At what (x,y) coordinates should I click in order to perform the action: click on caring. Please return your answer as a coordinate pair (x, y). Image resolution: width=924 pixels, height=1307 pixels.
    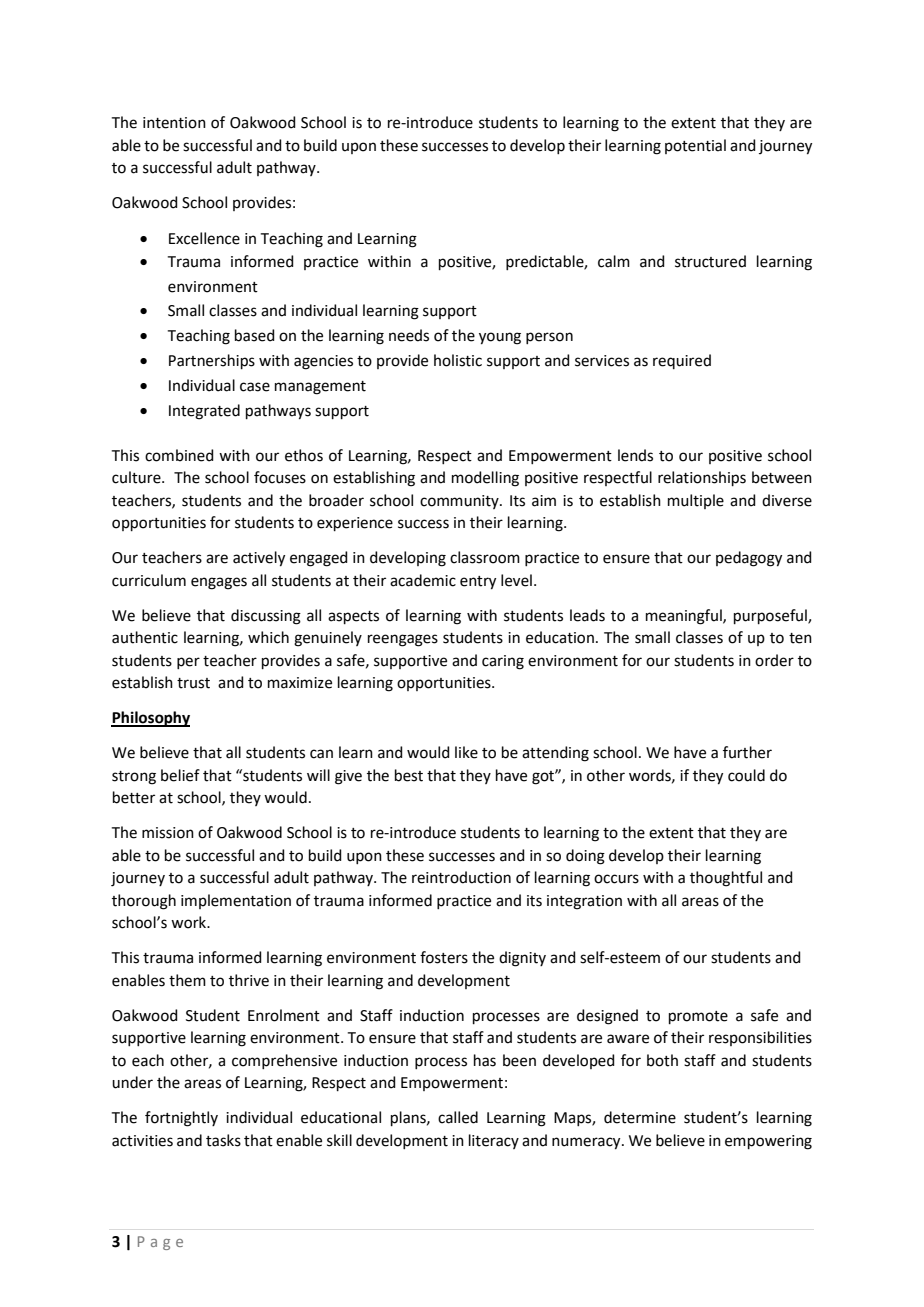
    Looking at the image, I should click on (503, 662).
